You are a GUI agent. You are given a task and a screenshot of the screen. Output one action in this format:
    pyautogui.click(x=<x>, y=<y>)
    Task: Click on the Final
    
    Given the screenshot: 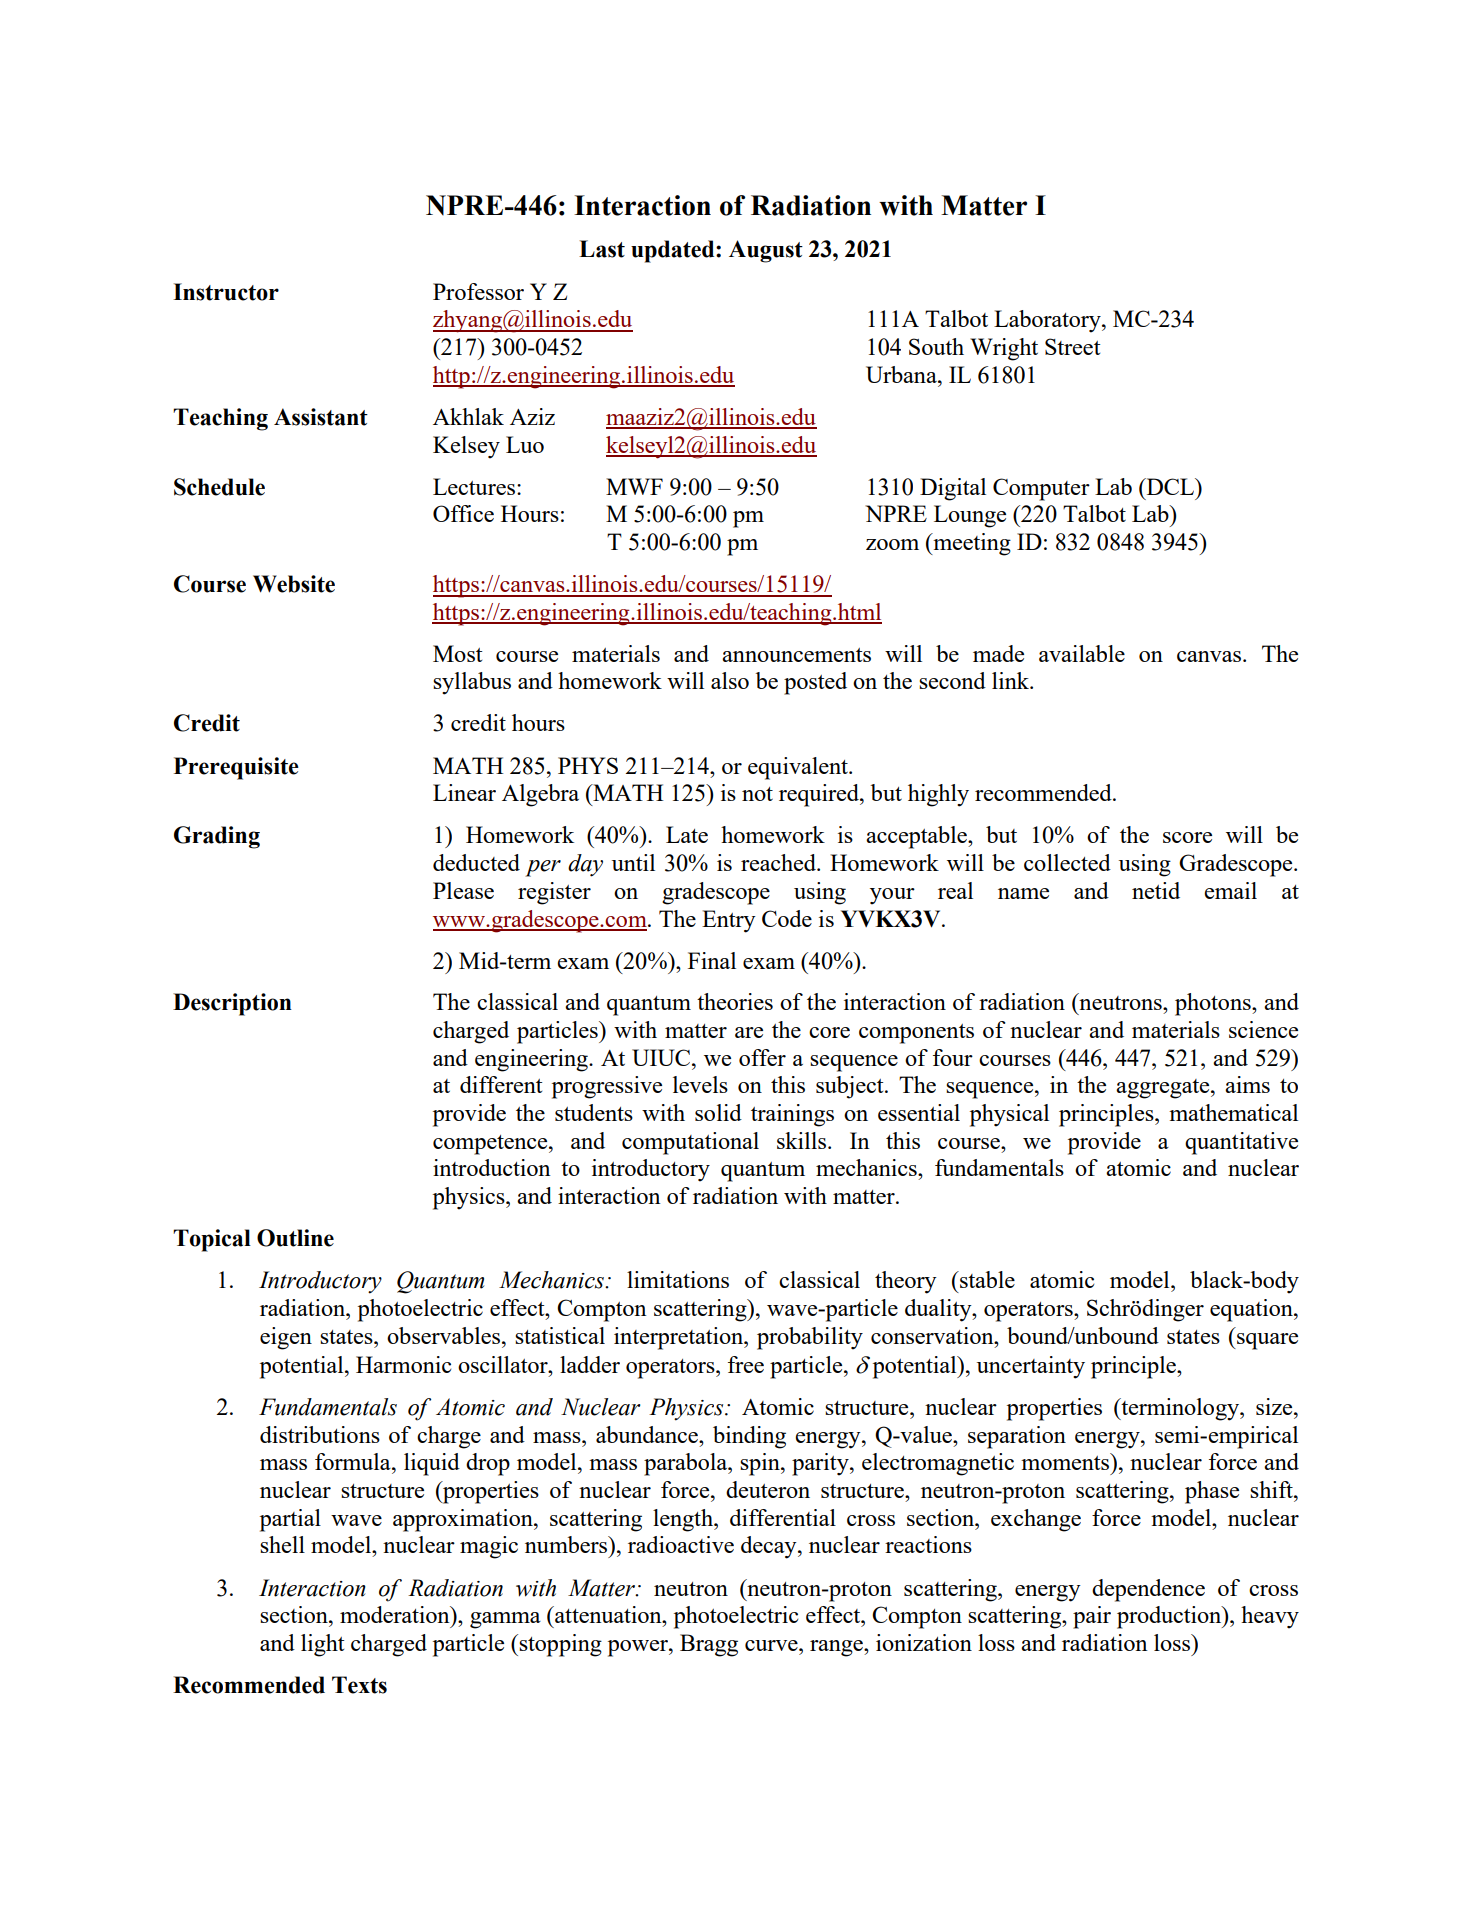 What is the action you would take?
    pyautogui.click(x=712, y=960)
